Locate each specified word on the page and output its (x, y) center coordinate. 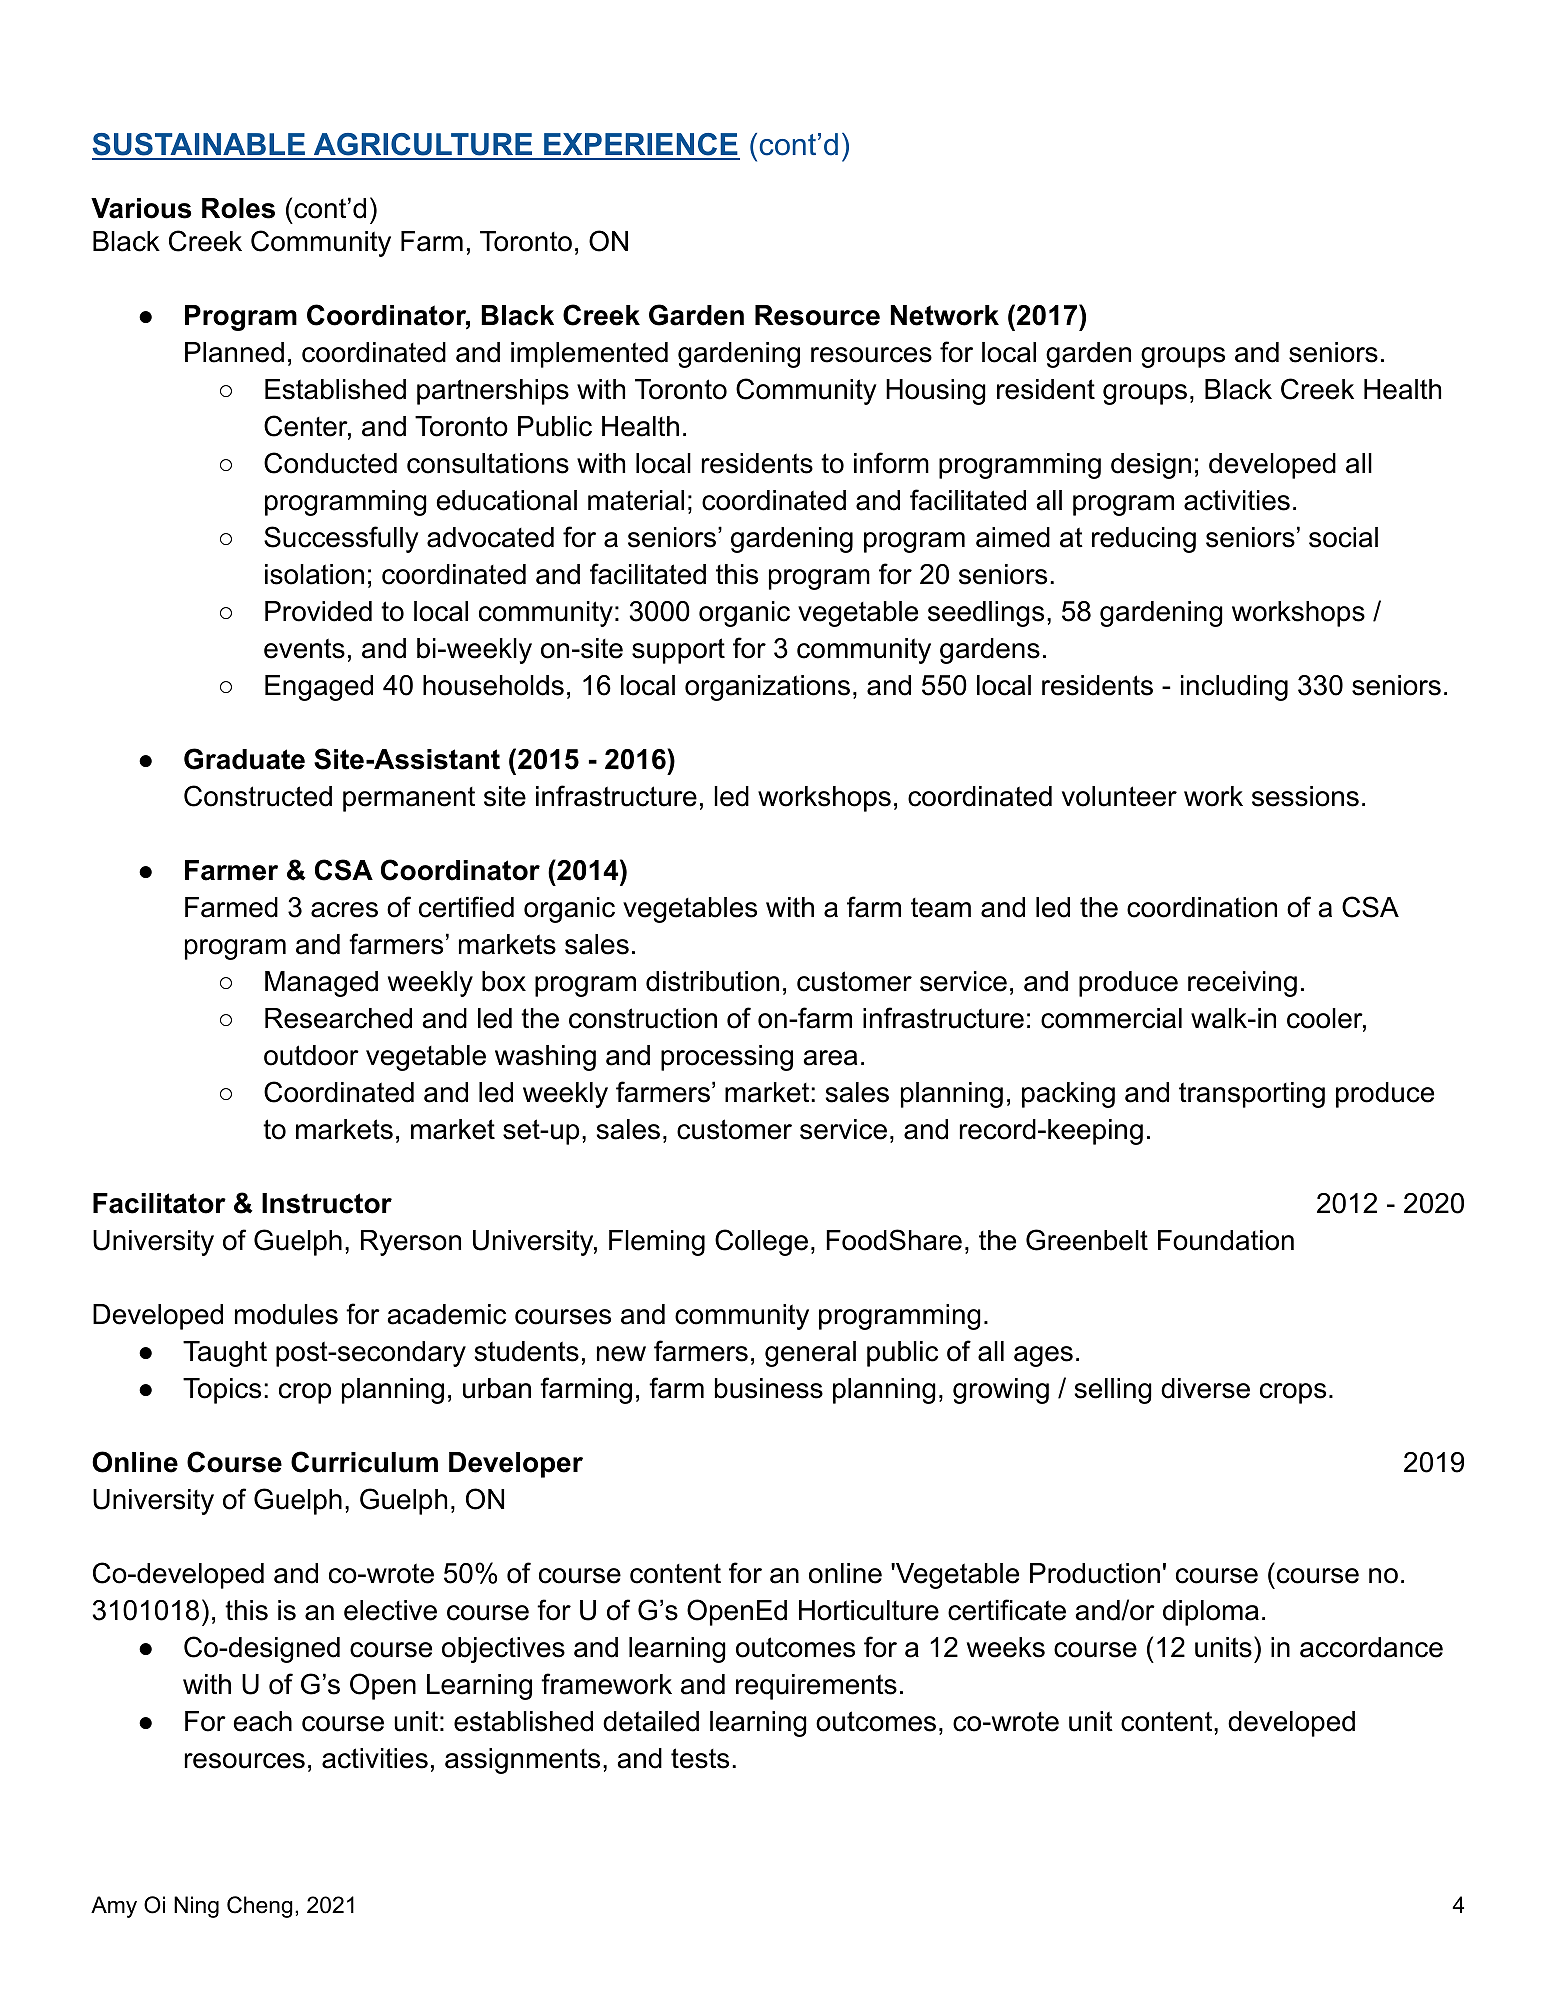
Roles (238, 208)
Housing (936, 392)
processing (727, 1058)
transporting (1252, 1095)
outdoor (311, 1055)
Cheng (260, 1907)
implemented (589, 355)
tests (700, 1758)
